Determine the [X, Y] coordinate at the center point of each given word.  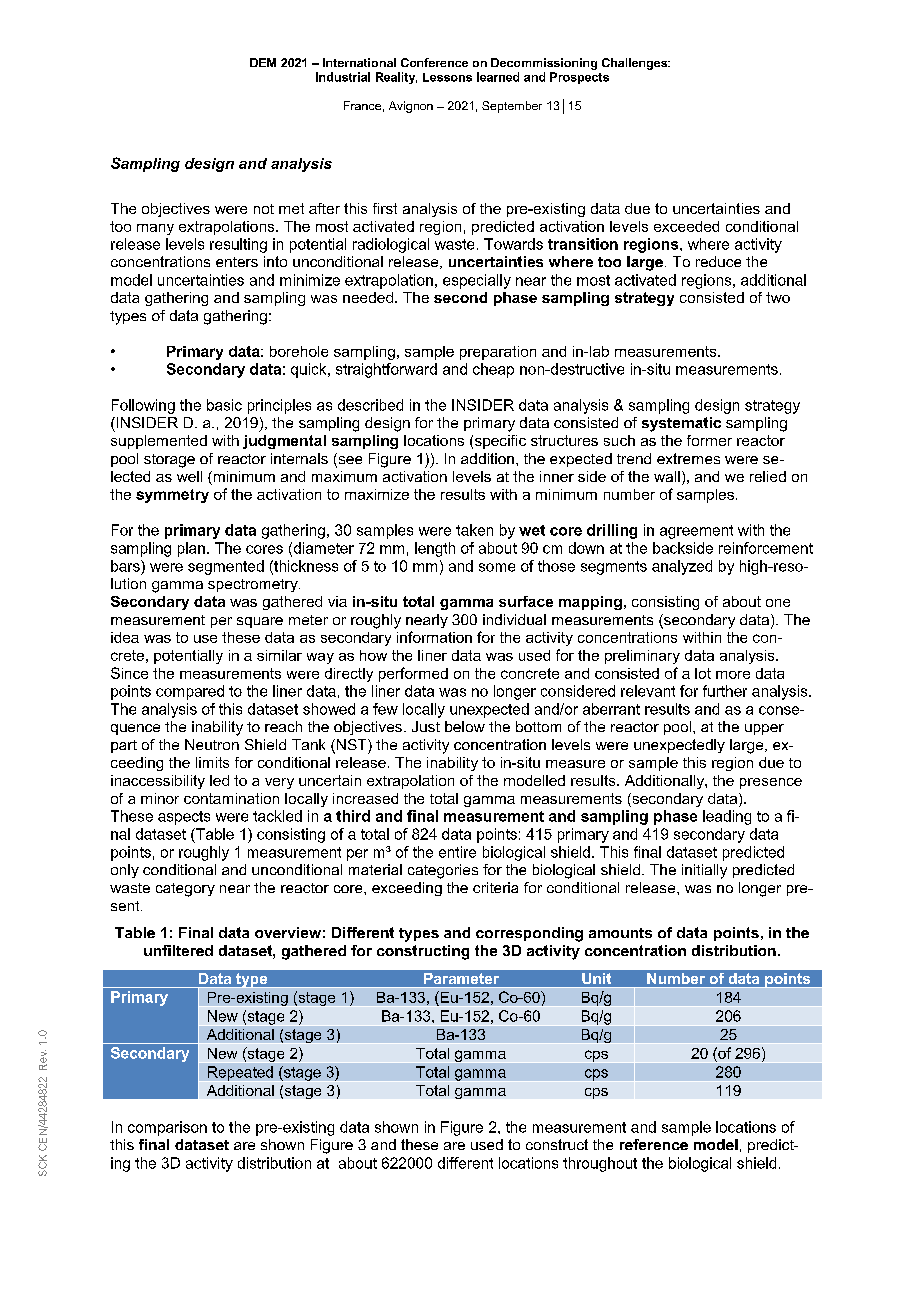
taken [474, 530]
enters [237, 262]
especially [477, 281]
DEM [263, 62]
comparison [167, 1128]
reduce [718, 261]
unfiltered [178, 950]
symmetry [172, 496]
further [725, 691]
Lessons [447, 77]
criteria [495, 887]
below [465, 726]
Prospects [579, 78]
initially [704, 871]
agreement [696, 532]
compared [190, 692]
